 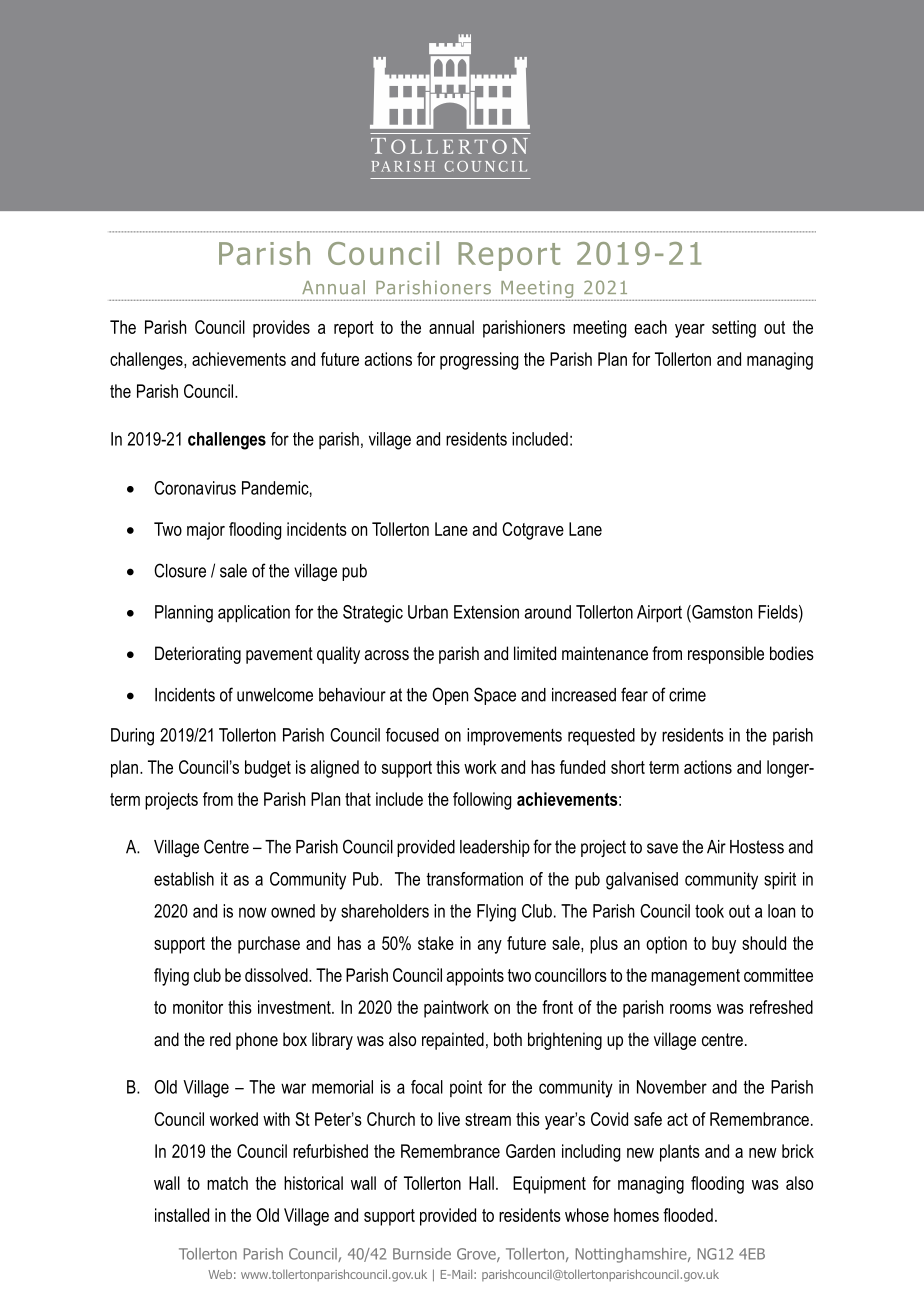 What do you see at coordinates (281, 329) in the document?
I see `provides` at bounding box center [281, 329].
